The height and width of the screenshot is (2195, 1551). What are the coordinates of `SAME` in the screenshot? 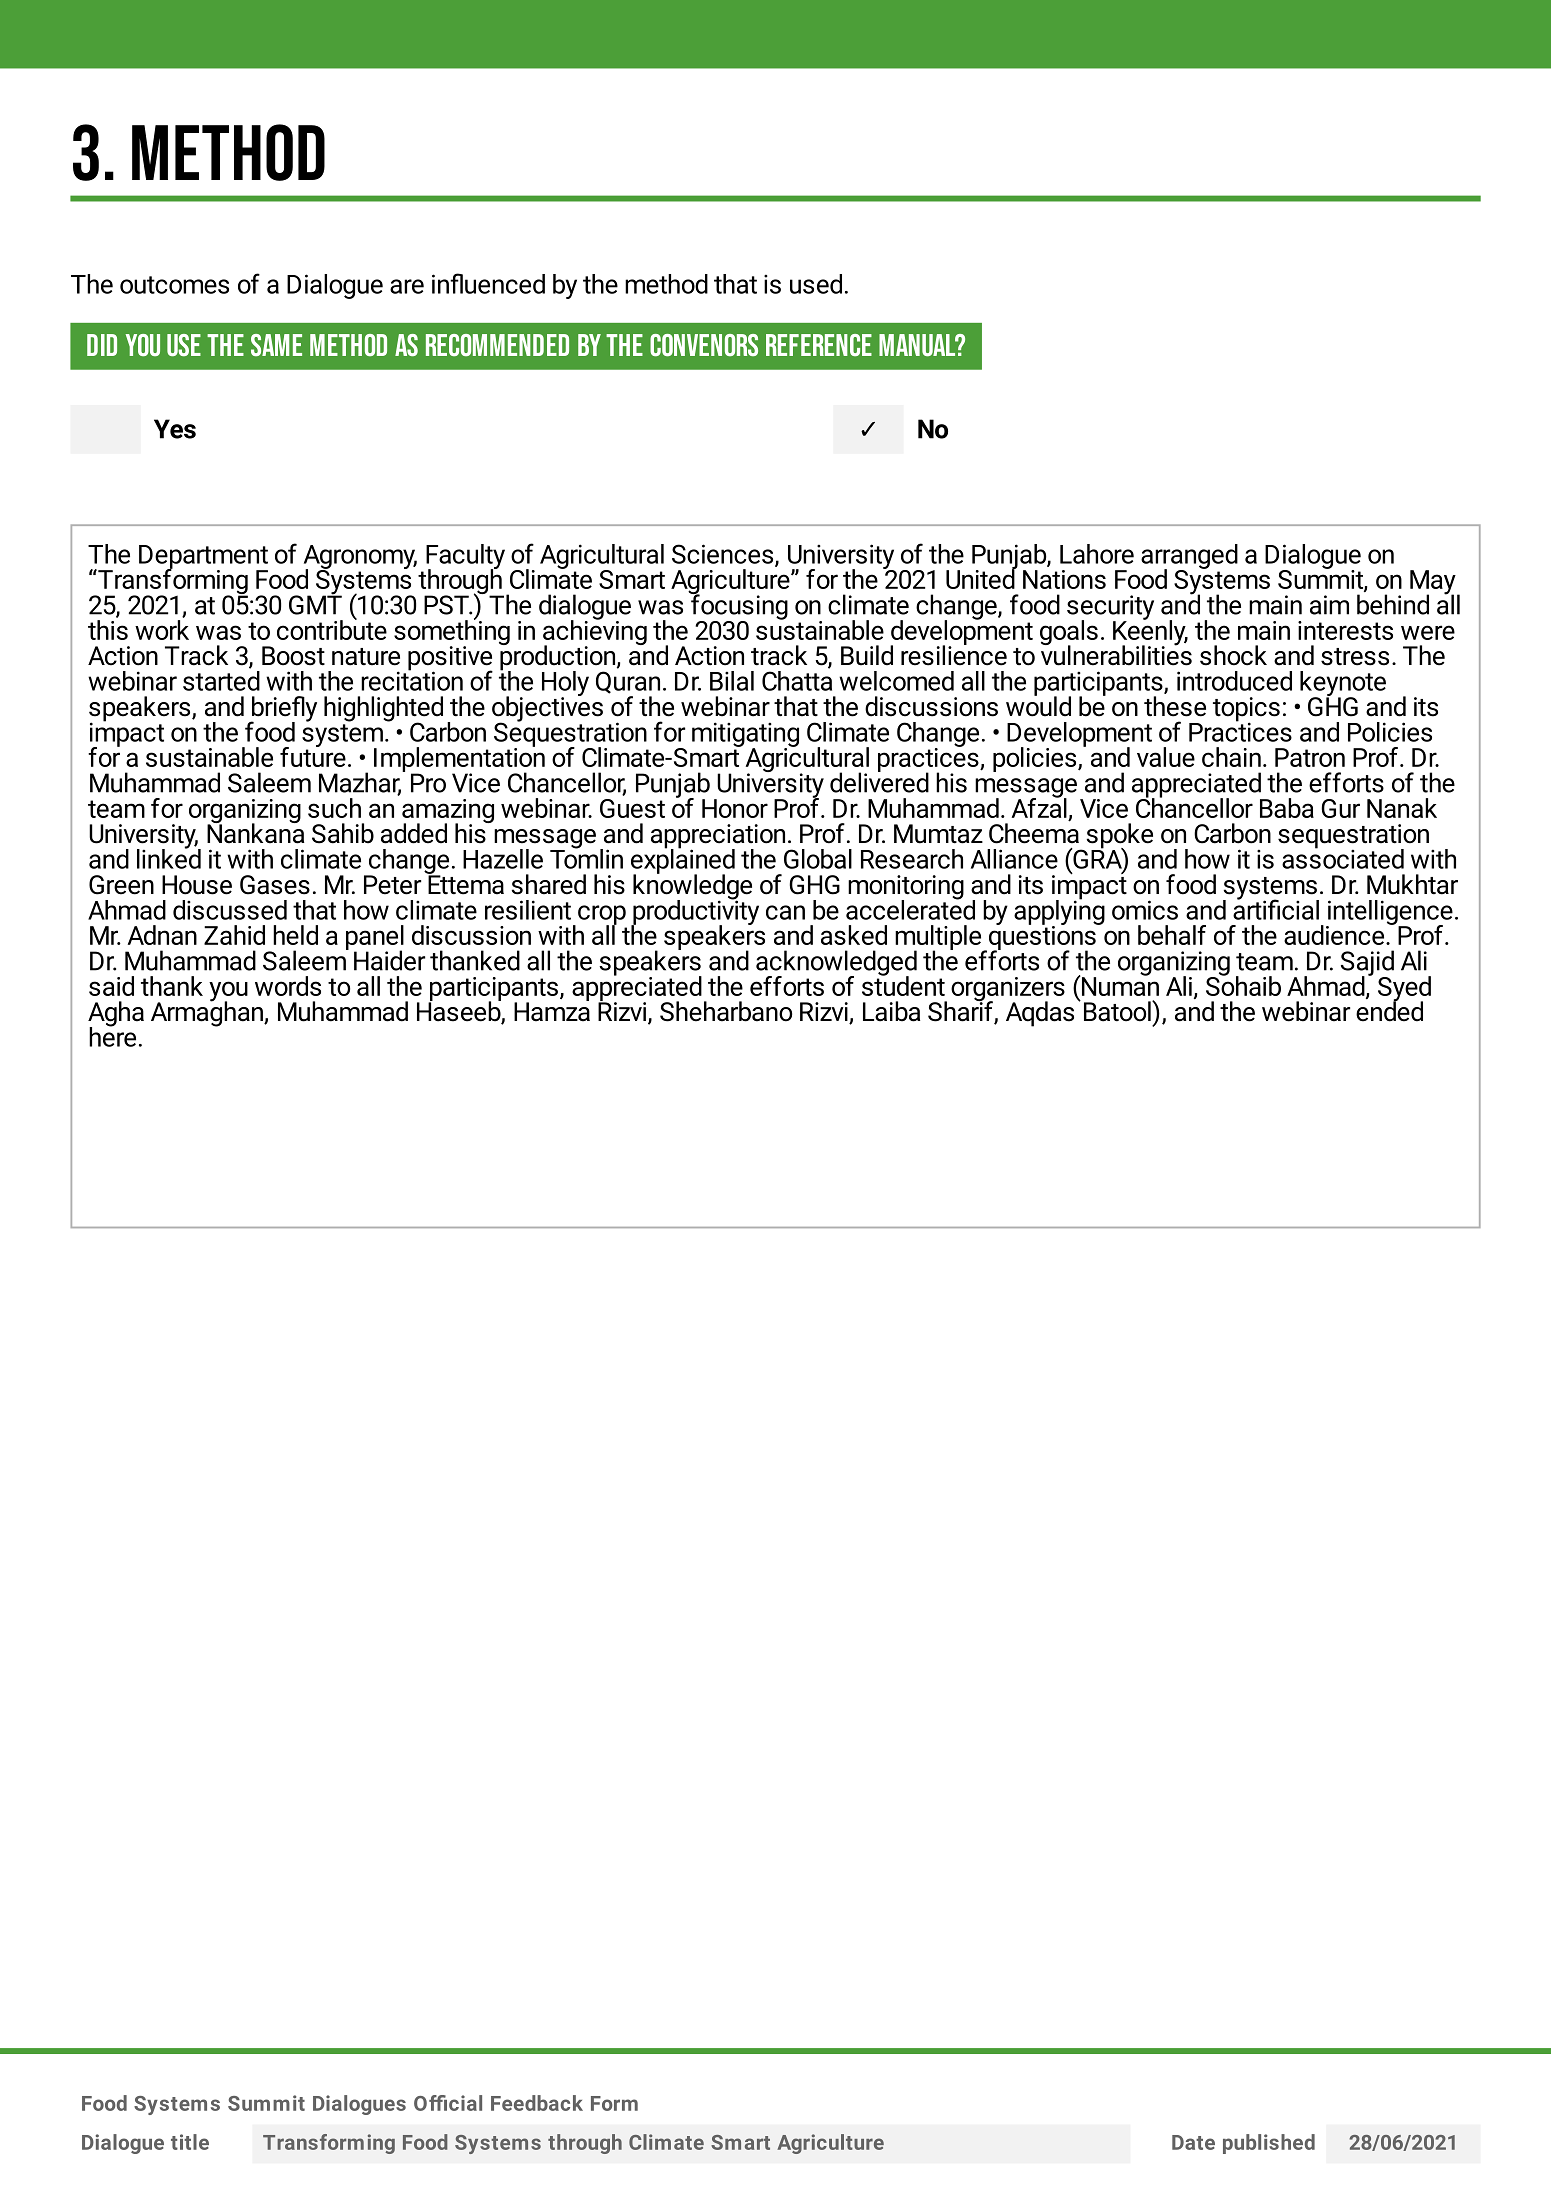 It's located at (276, 345).
